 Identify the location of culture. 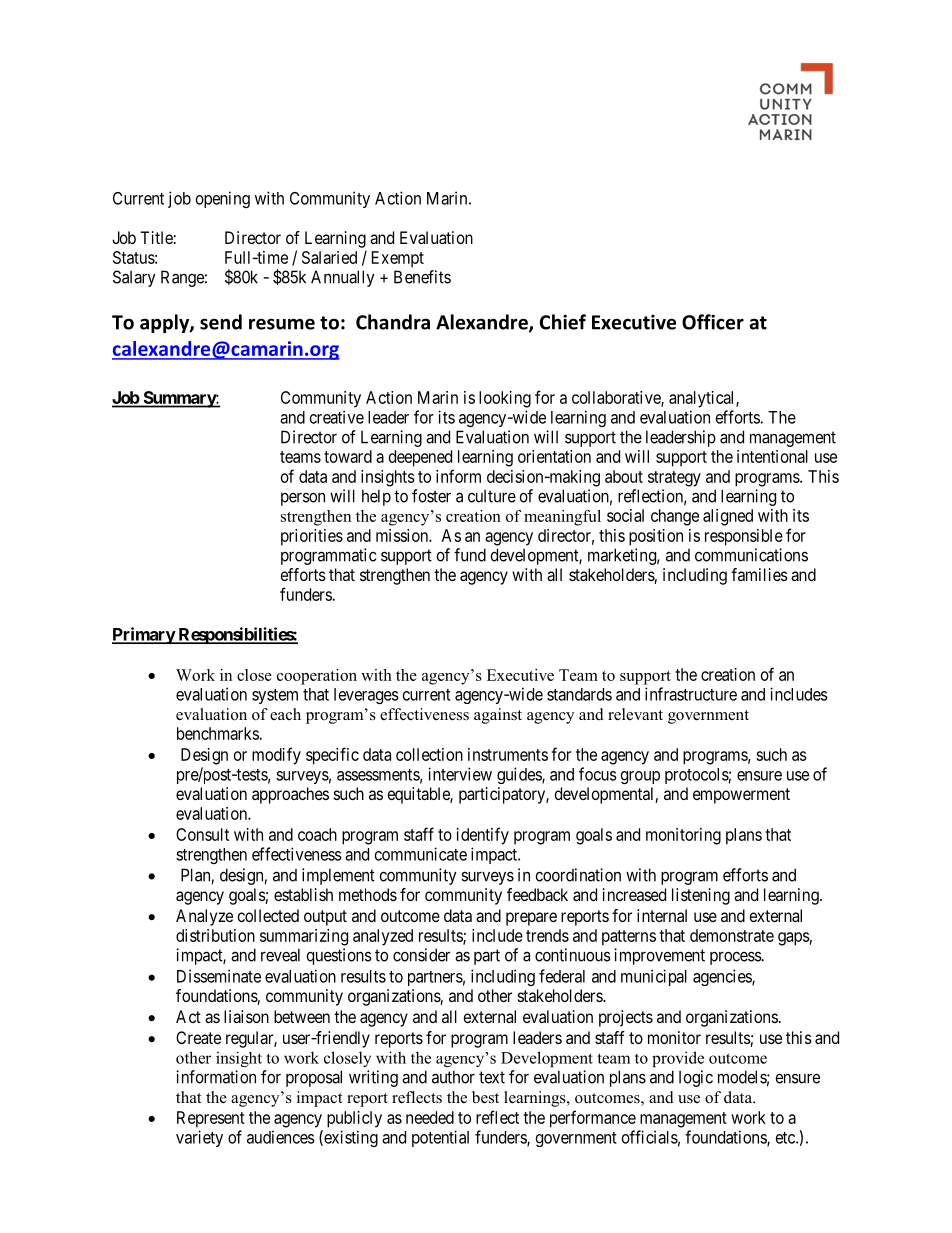
(492, 496).
